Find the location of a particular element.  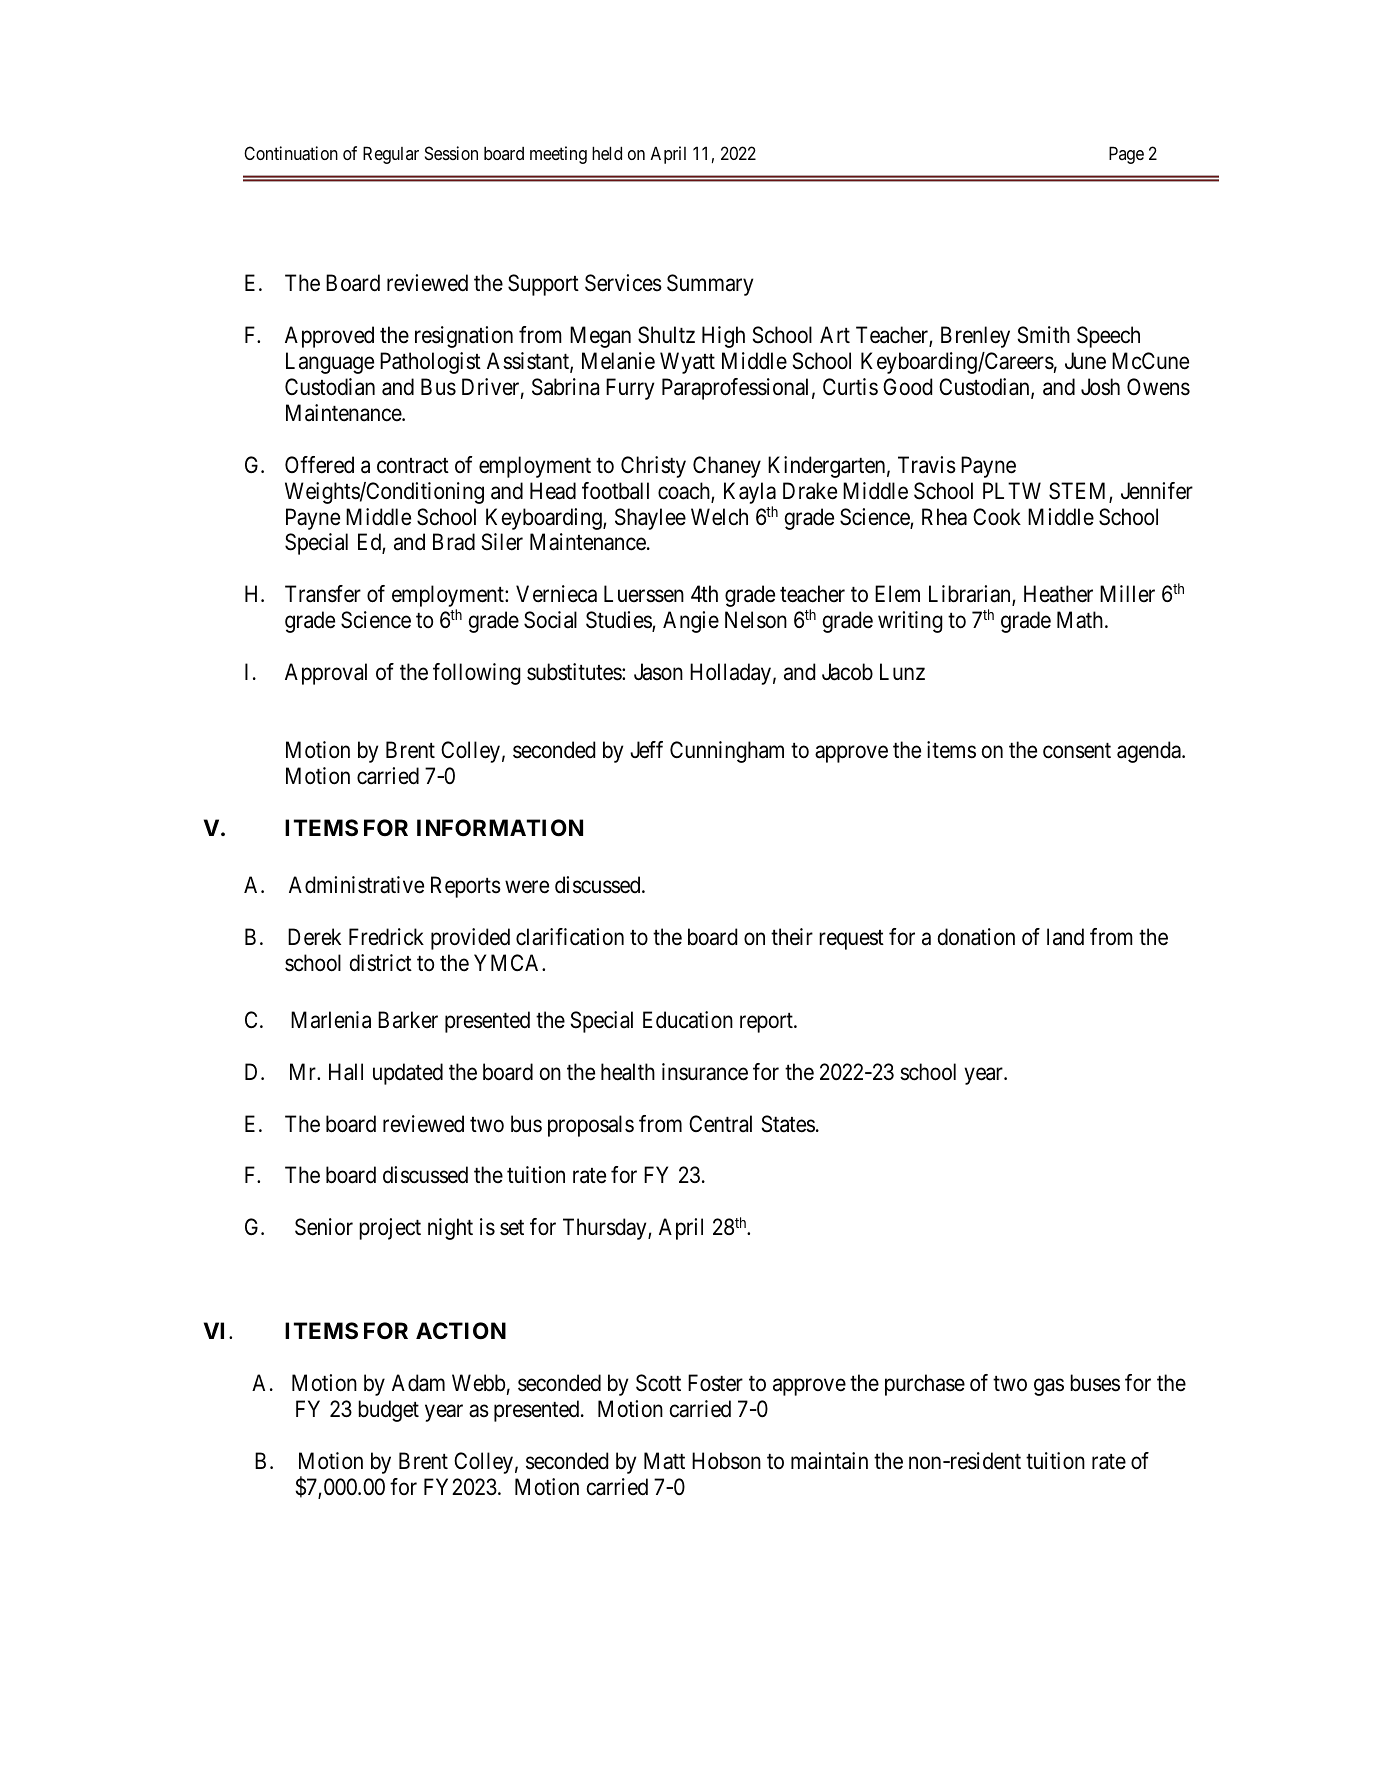

Summary is located at coordinates (710, 285).
